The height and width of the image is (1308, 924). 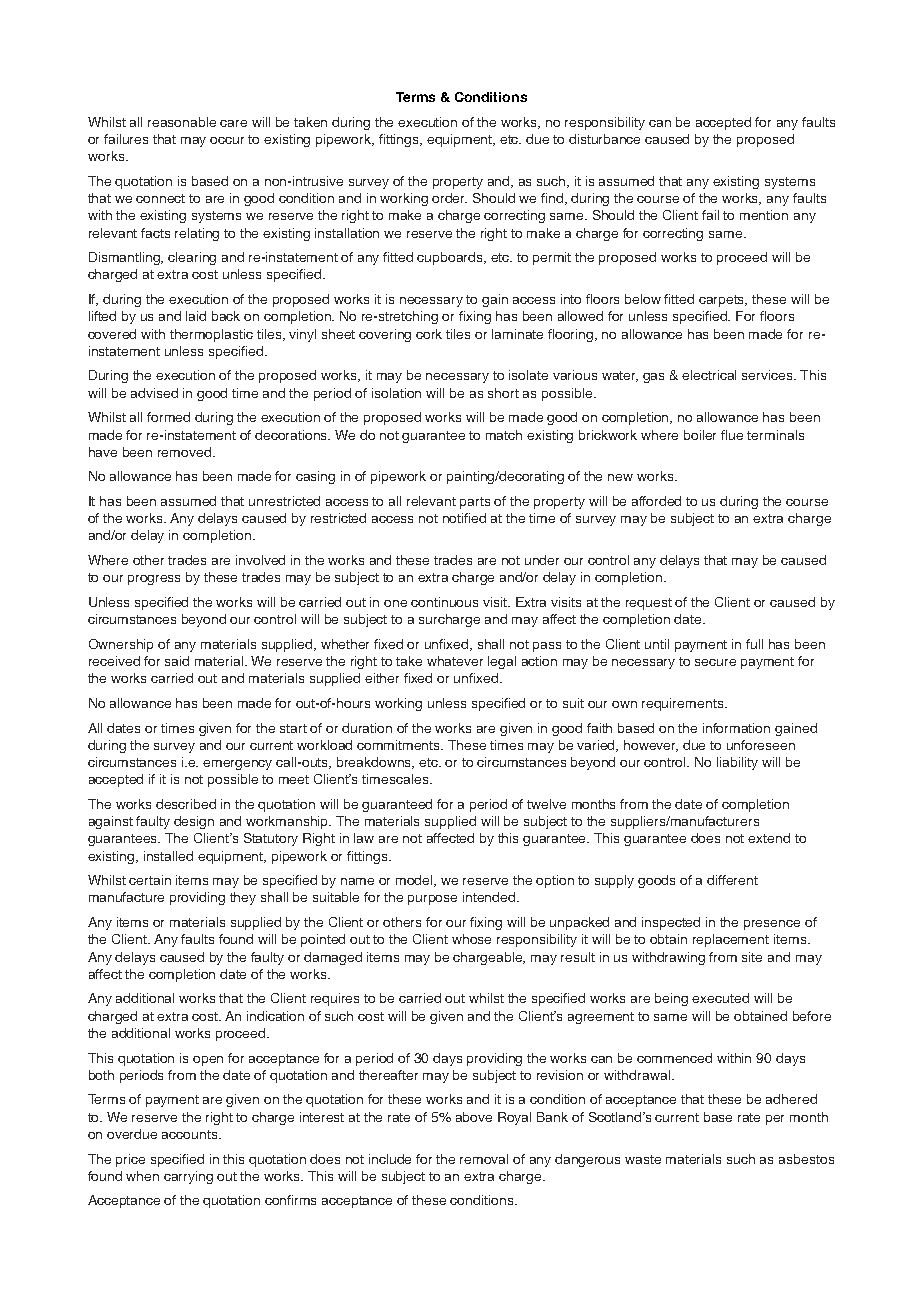 I want to click on thermoplastic, so click(x=211, y=335).
